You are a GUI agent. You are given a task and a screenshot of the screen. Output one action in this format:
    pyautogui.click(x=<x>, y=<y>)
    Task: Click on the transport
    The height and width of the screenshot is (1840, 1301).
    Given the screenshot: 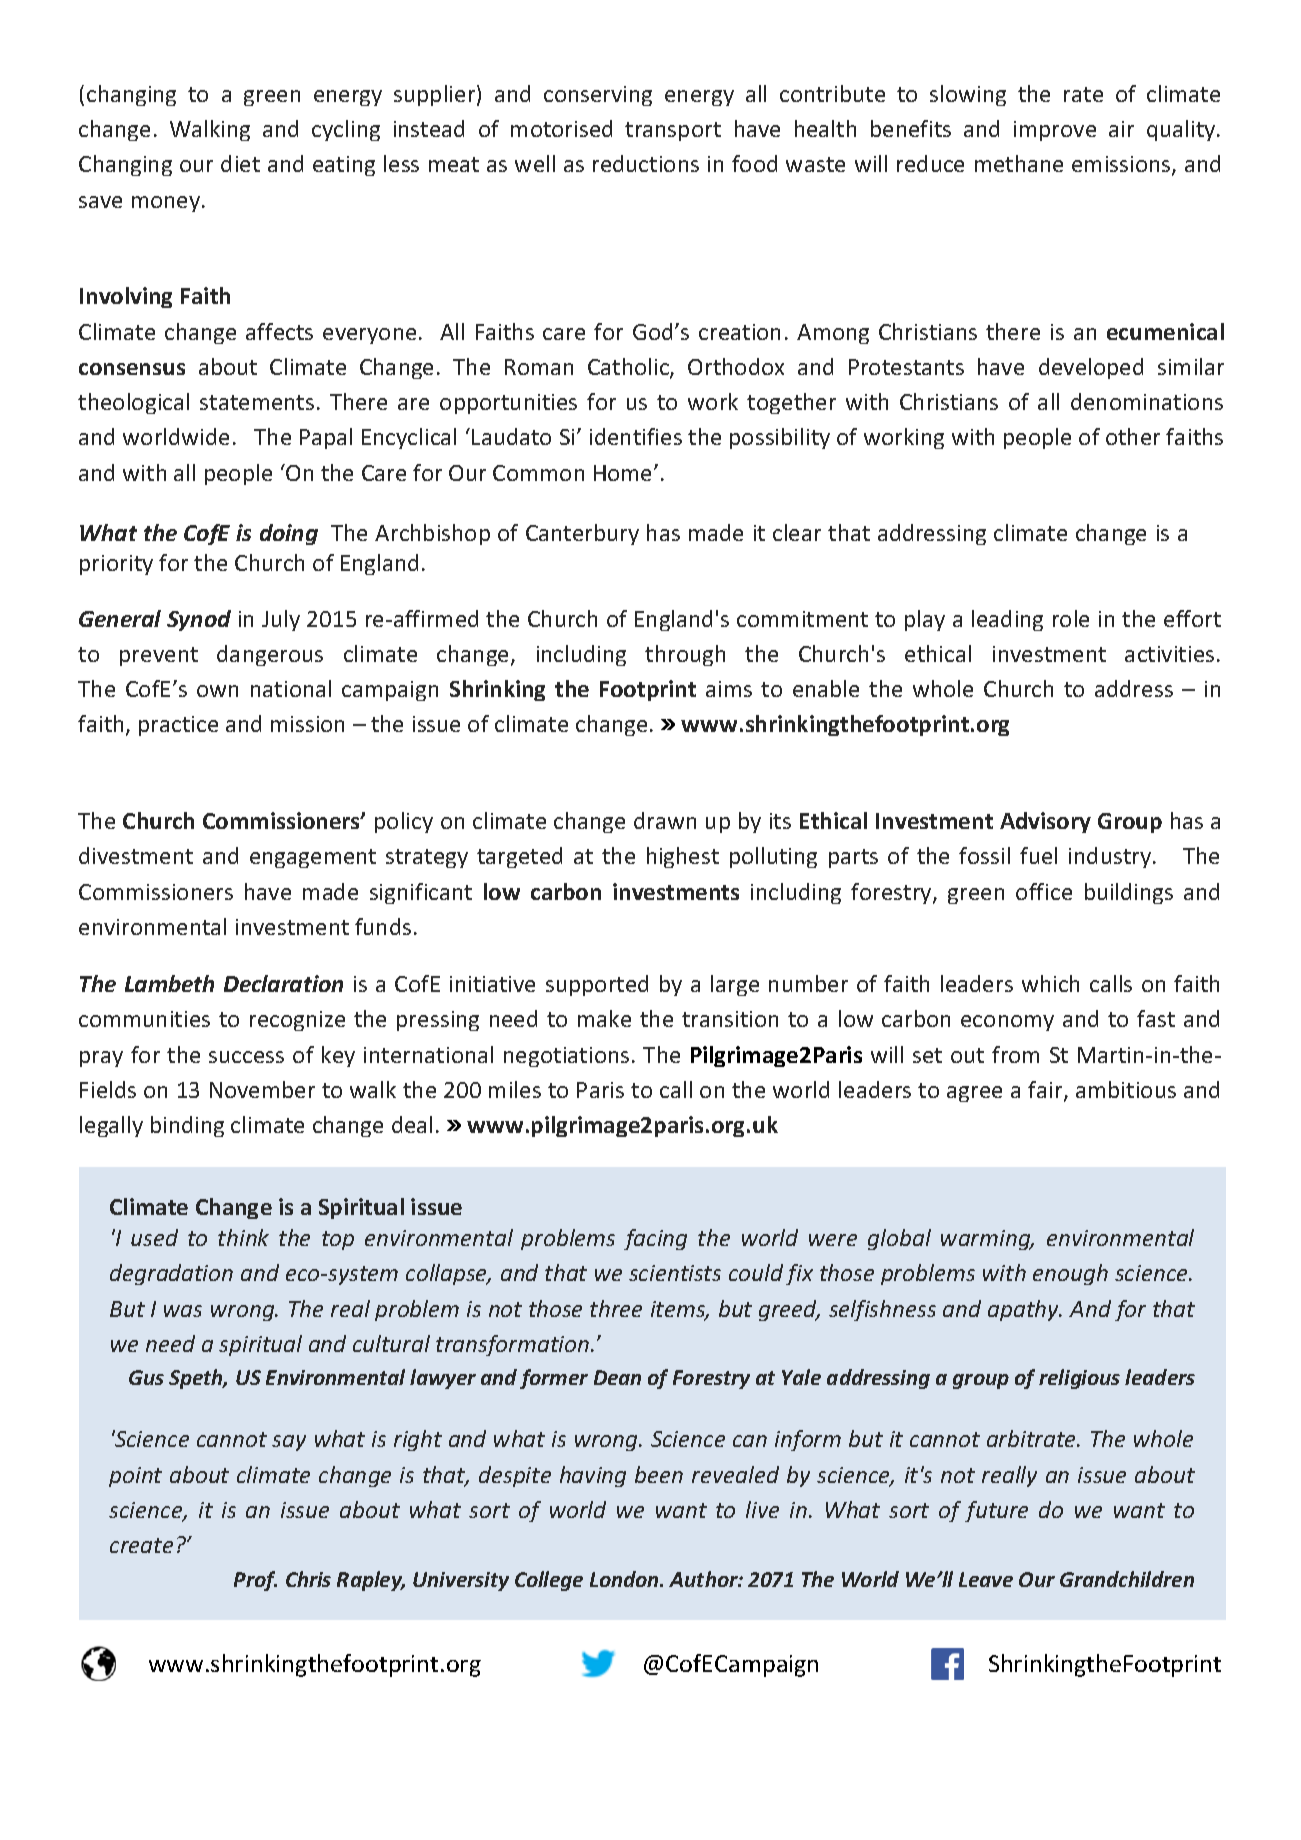 What is the action you would take?
    pyautogui.click(x=673, y=131)
